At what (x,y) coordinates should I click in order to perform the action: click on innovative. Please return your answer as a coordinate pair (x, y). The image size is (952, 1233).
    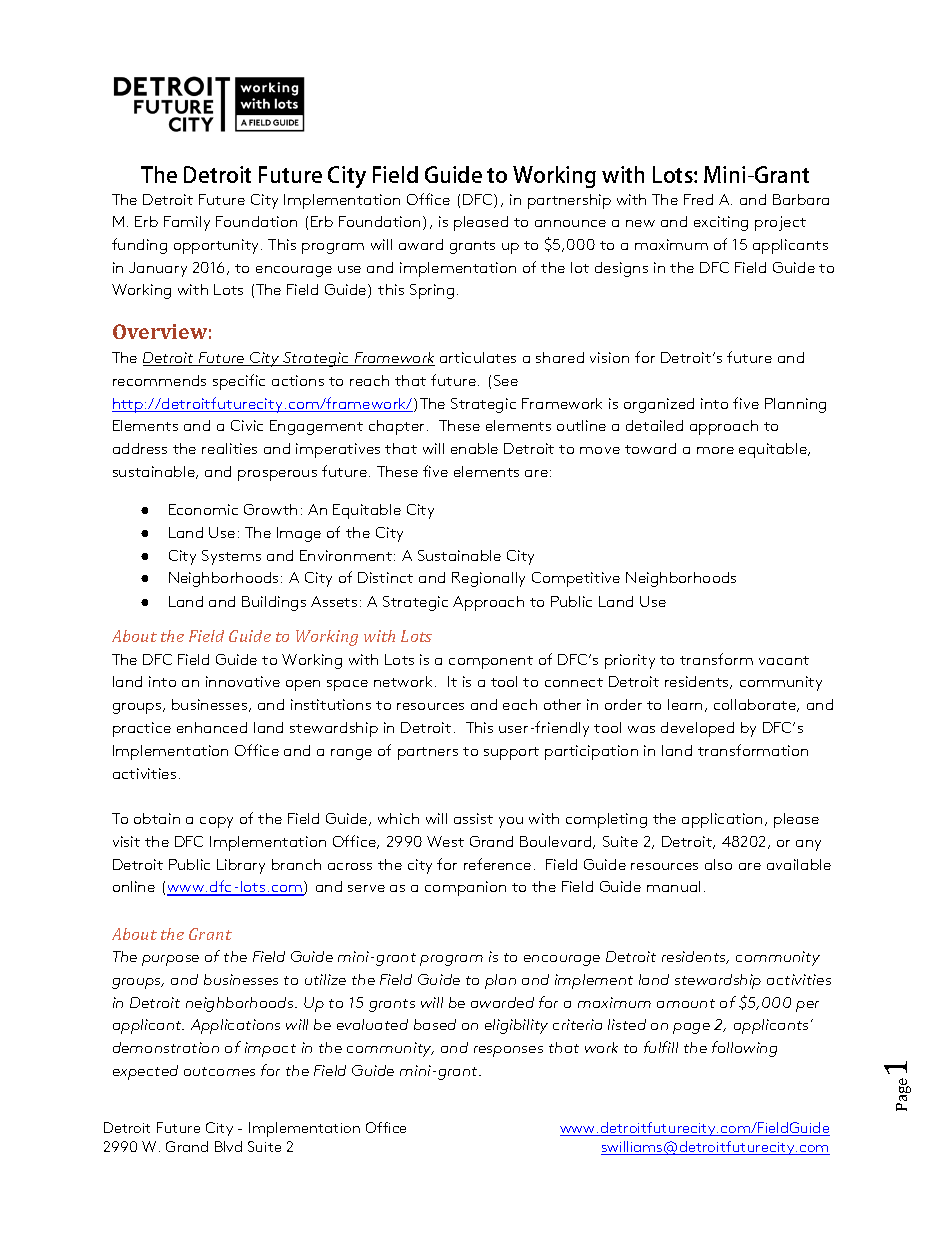
    Looking at the image, I should click on (243, 681).
